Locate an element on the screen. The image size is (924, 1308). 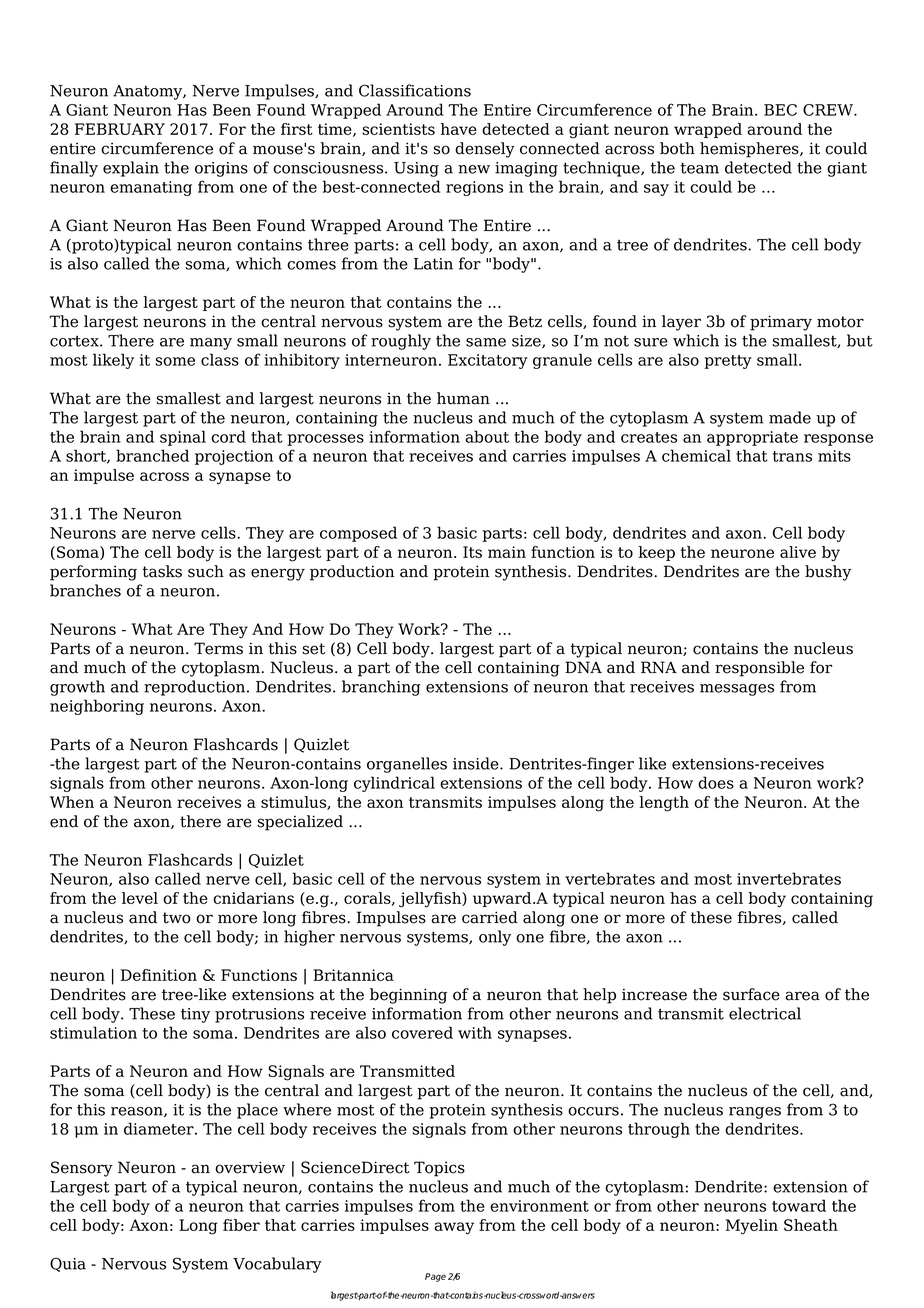
away is located at coordinates (454, 1228).
